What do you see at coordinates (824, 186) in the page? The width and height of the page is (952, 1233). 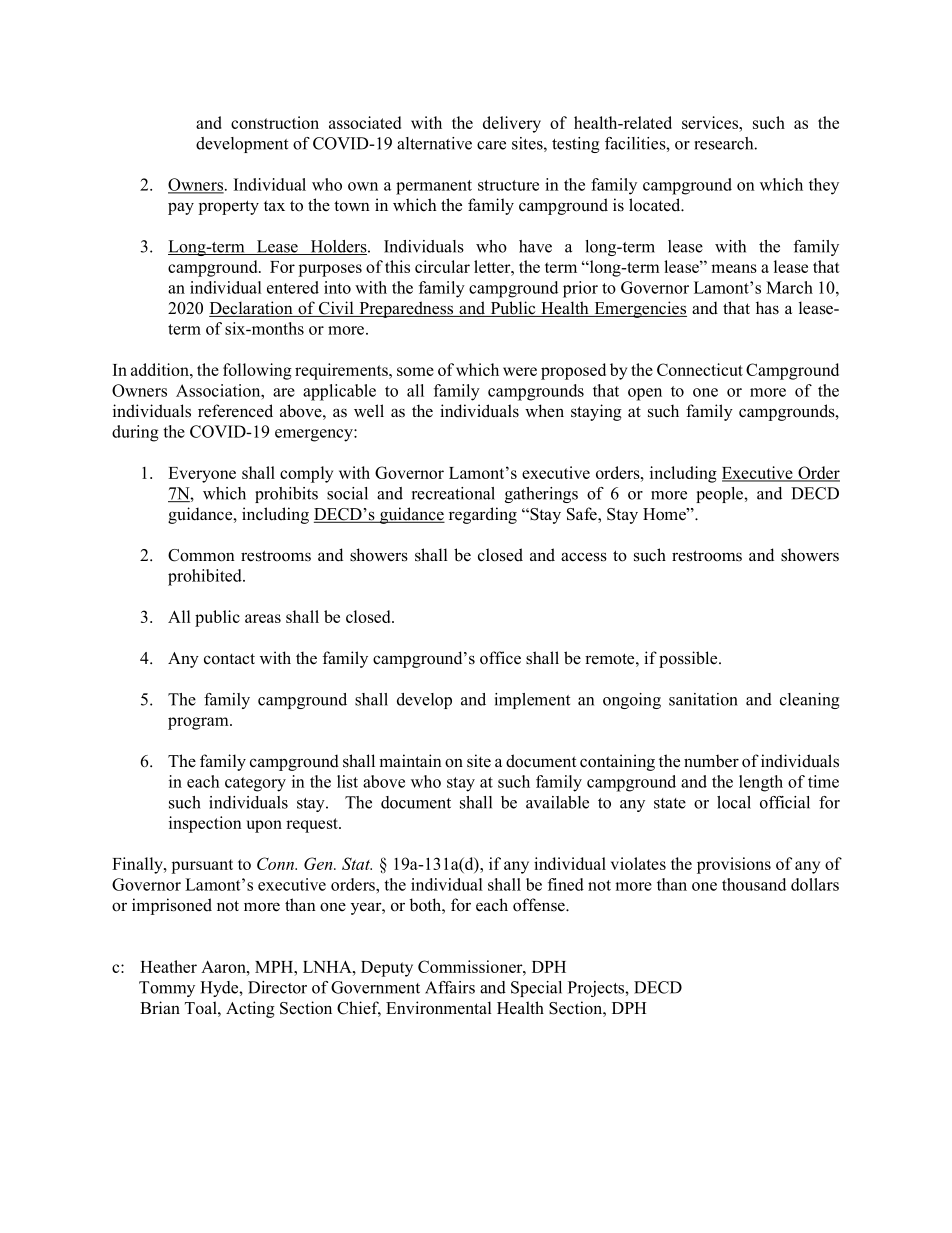 I see `they` at bounding box center [824, 186].
